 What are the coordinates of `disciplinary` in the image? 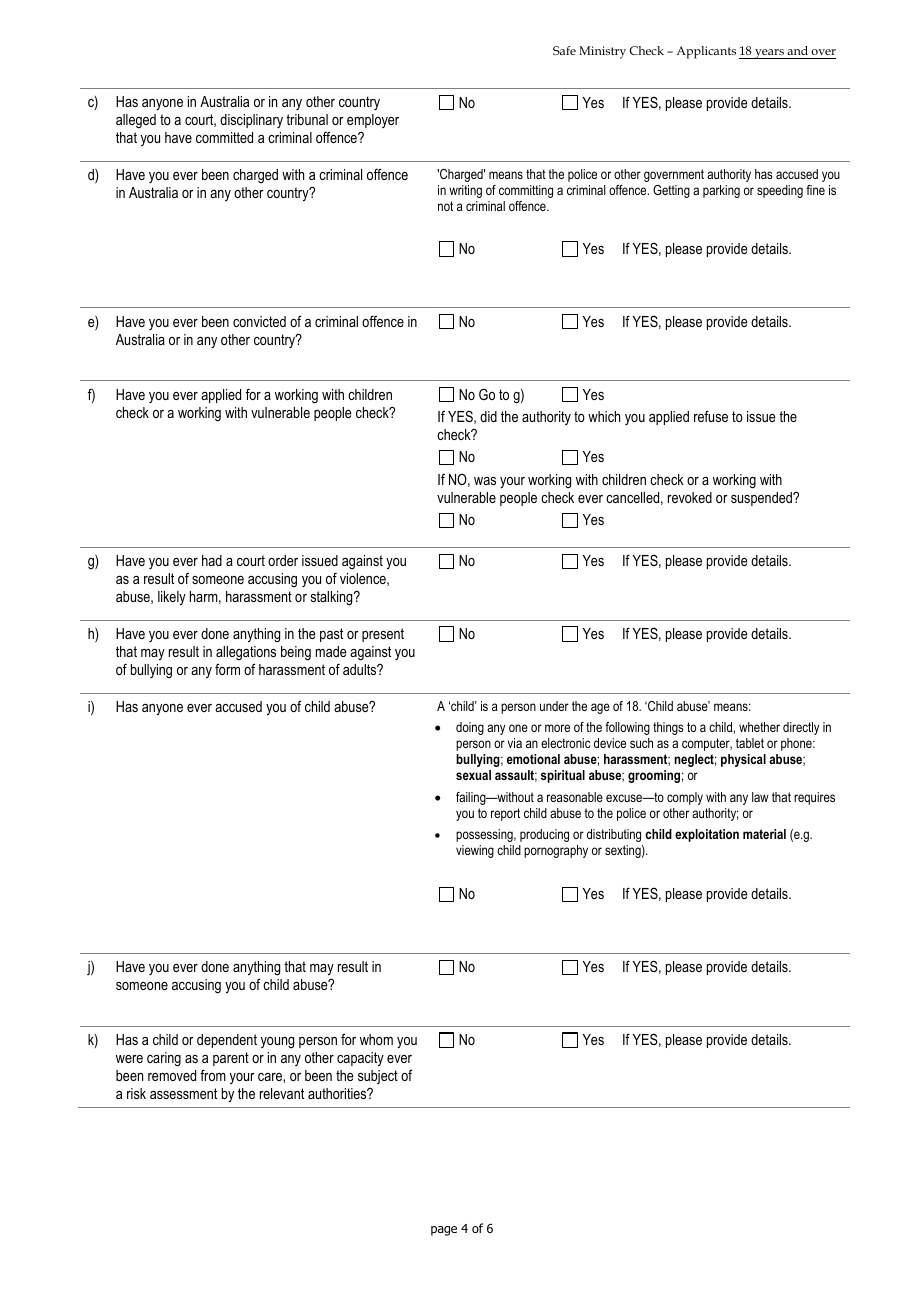 It's located at (251, 121).
